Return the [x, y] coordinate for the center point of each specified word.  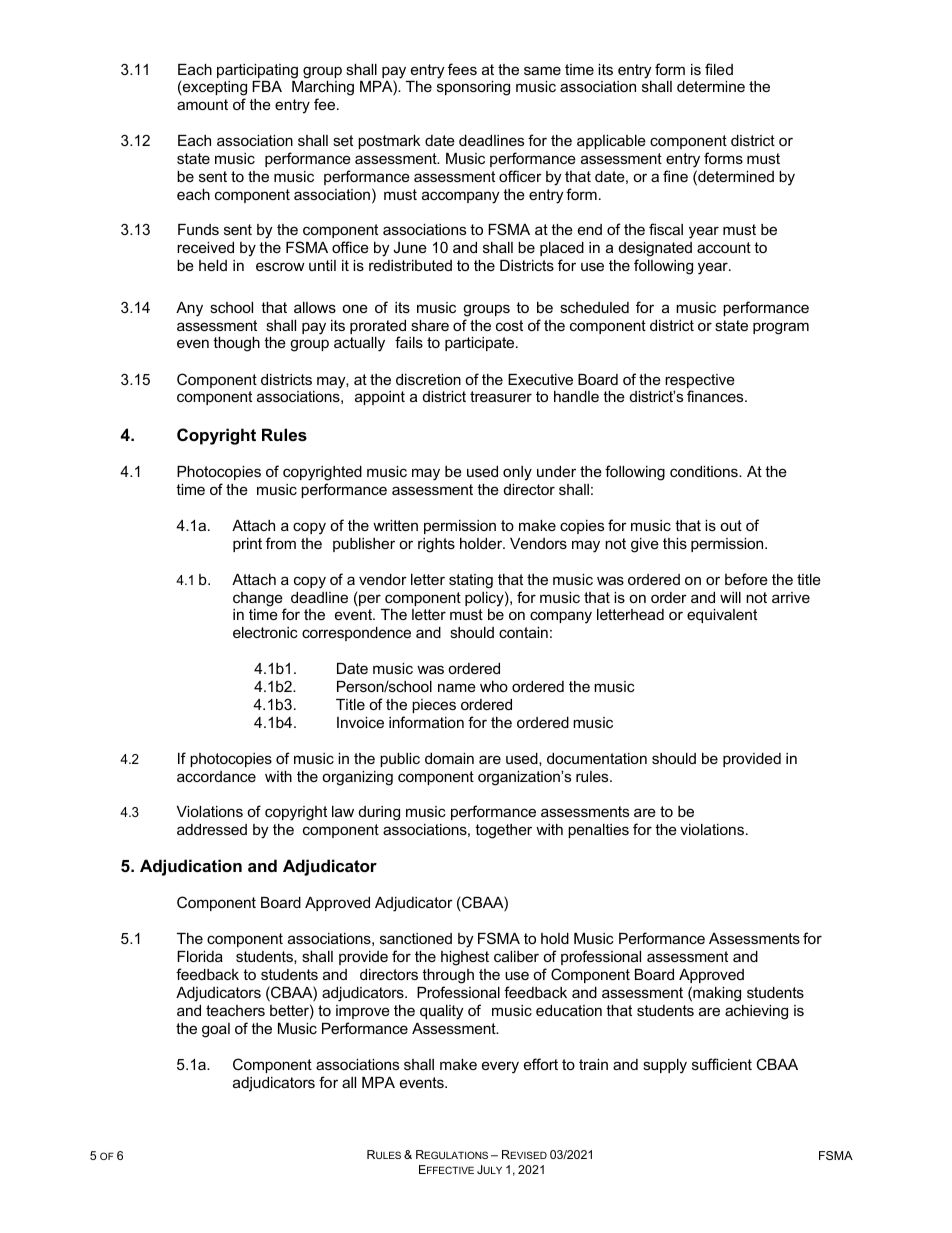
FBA [267, 86]
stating [471, 581]
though [236, 344]
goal [216, 1030]
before [746, 579]
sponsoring [473, 88]
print [247, 545]
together [503, 831]
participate [481, 344]
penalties [598, 831]
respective [700, 382]
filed [719, 69]
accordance [216, 776]
